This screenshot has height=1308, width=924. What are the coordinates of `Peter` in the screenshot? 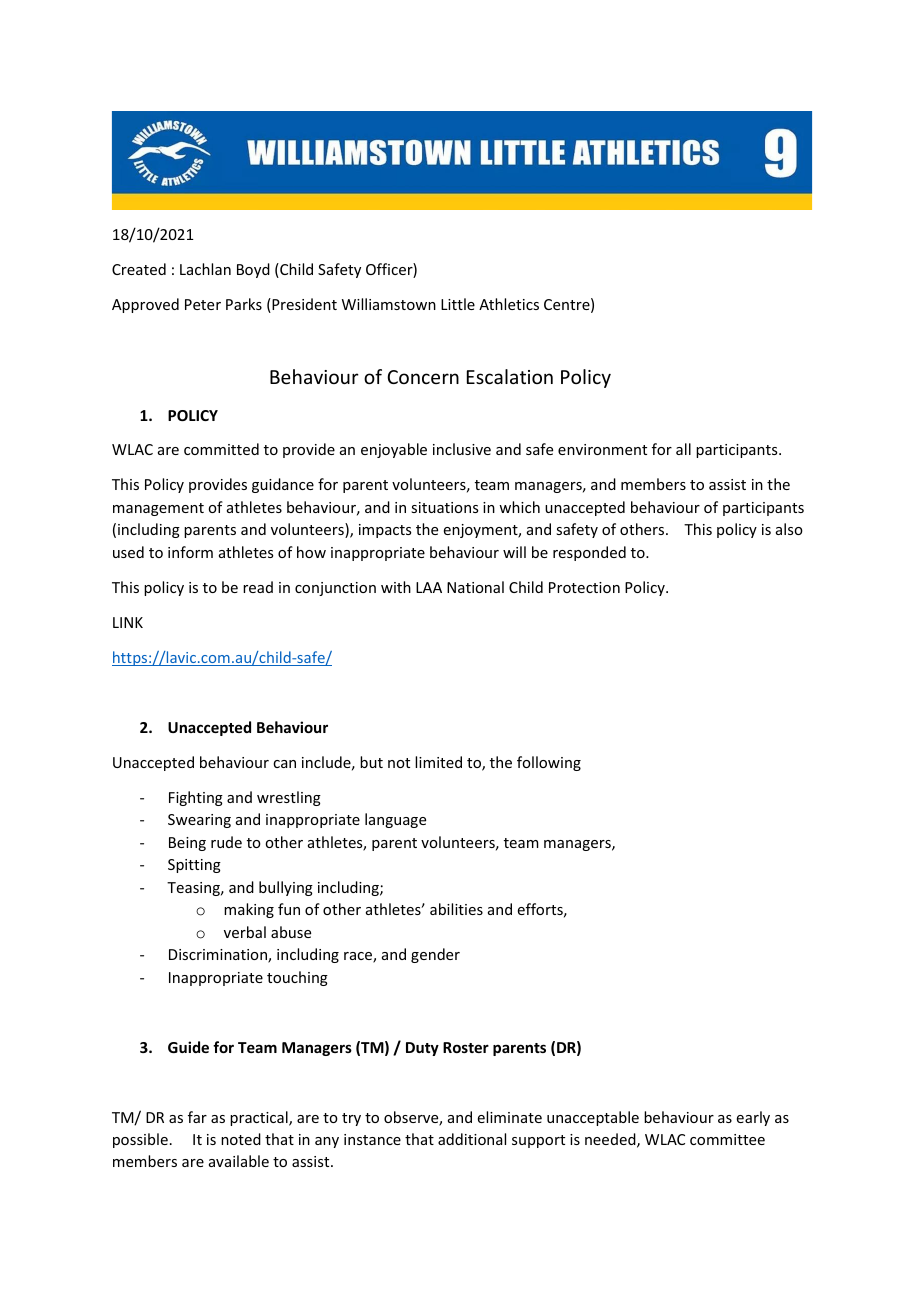 It's located at (203, 304).
